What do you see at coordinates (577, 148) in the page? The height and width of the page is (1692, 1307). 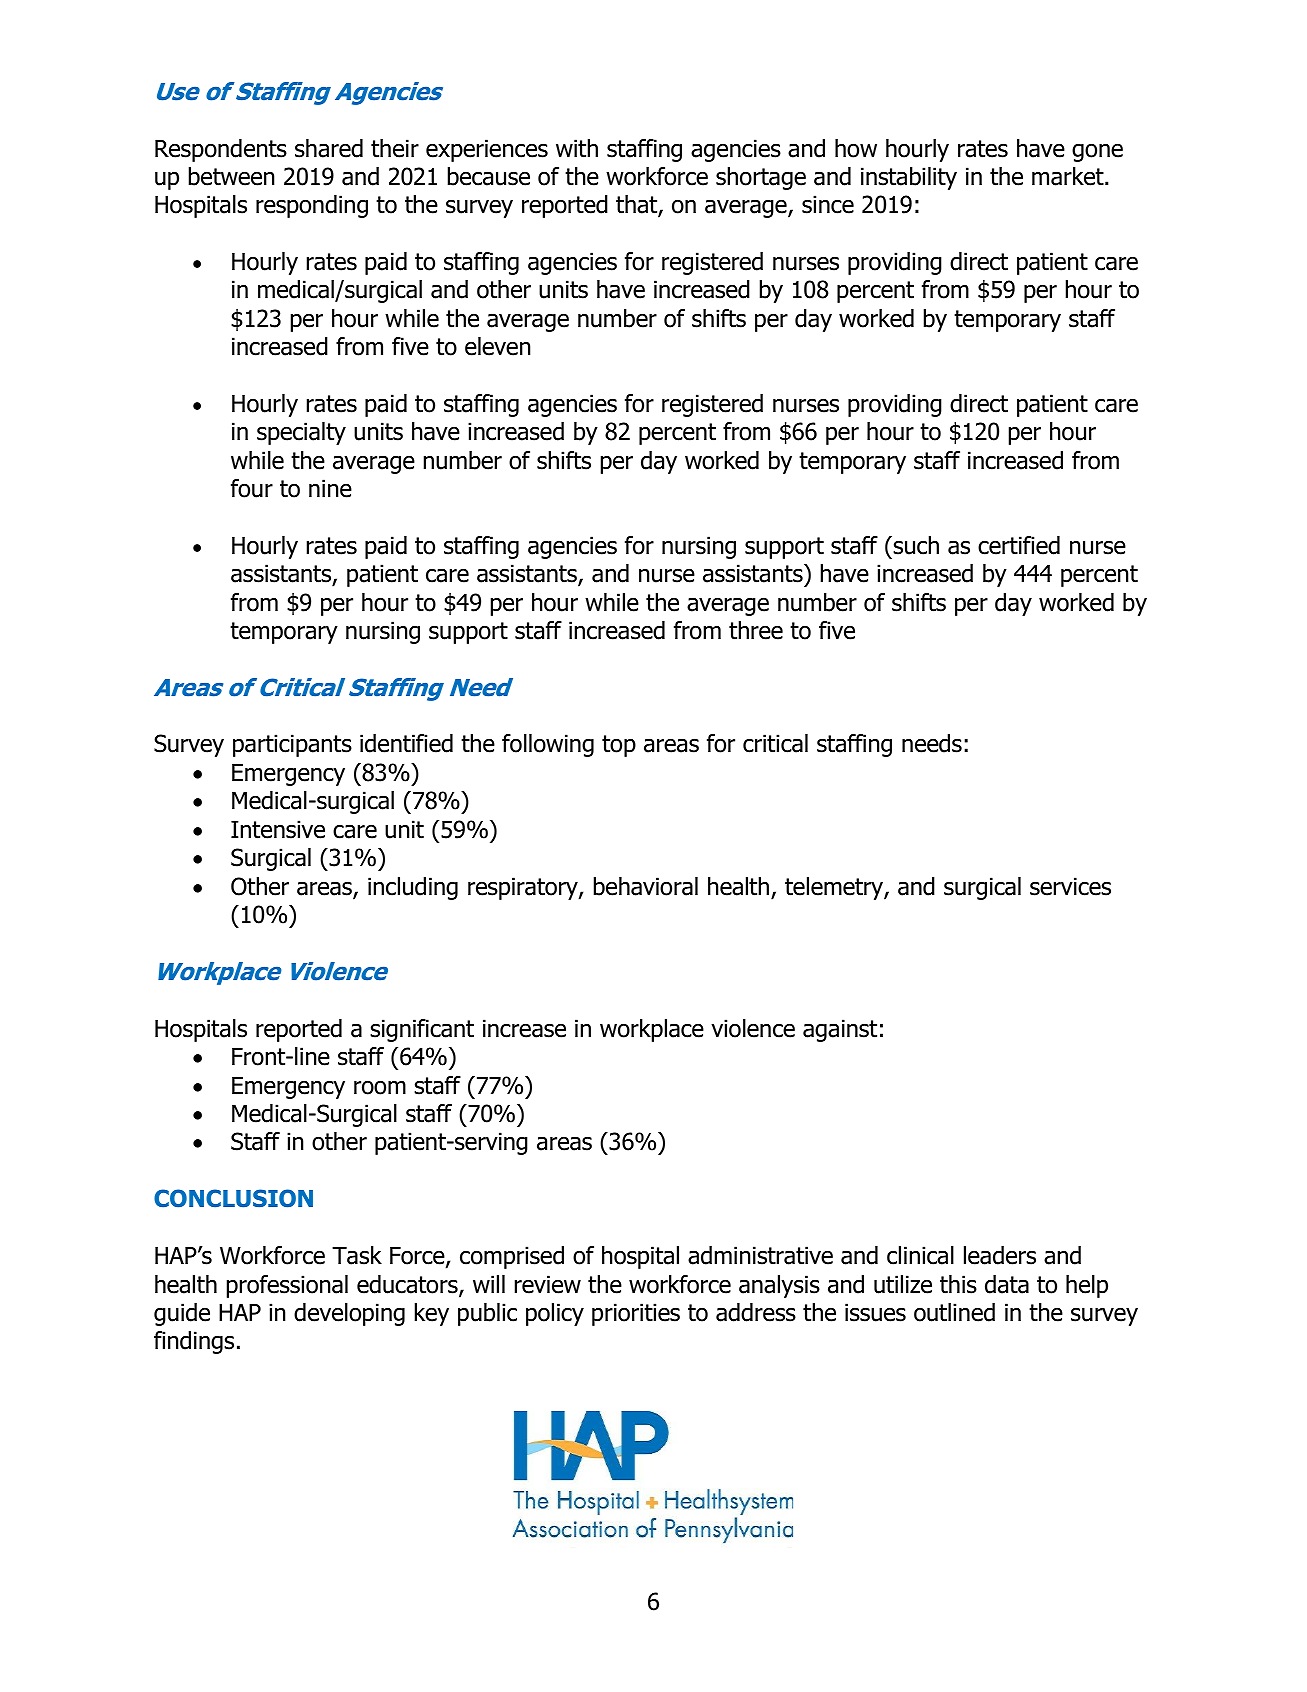 I see `with` at bounding box center [577, 148].
